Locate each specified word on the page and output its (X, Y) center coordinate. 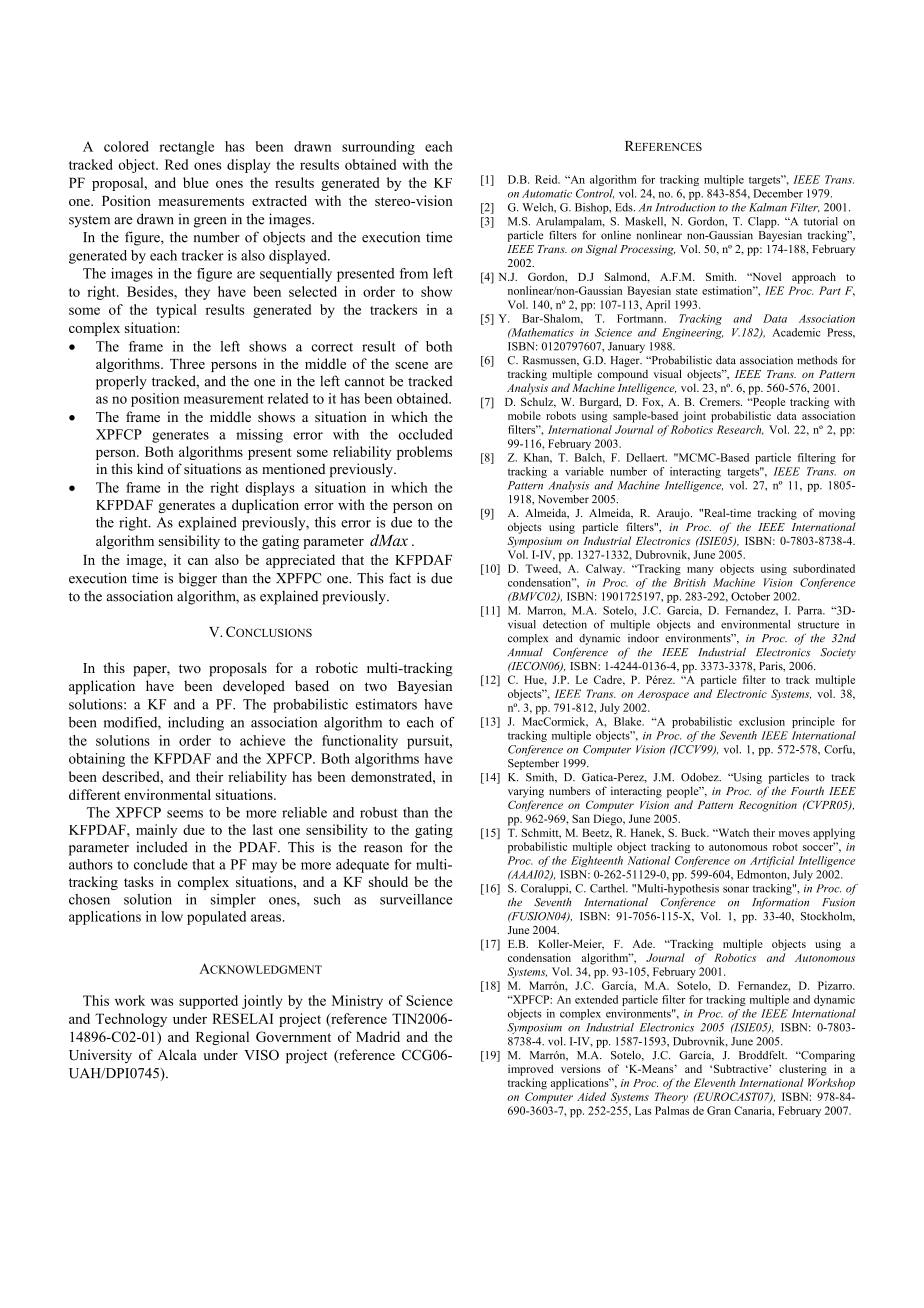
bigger (198, 579)
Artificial (772, 861)
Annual (525, 652)
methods (817, 360)
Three (187, 363)
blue (196, 182)
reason (383, 849)
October (750, 596)
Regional (222, 1038)
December (778, 193)
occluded (425, 434)
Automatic (547, 193)
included (162, 847)
